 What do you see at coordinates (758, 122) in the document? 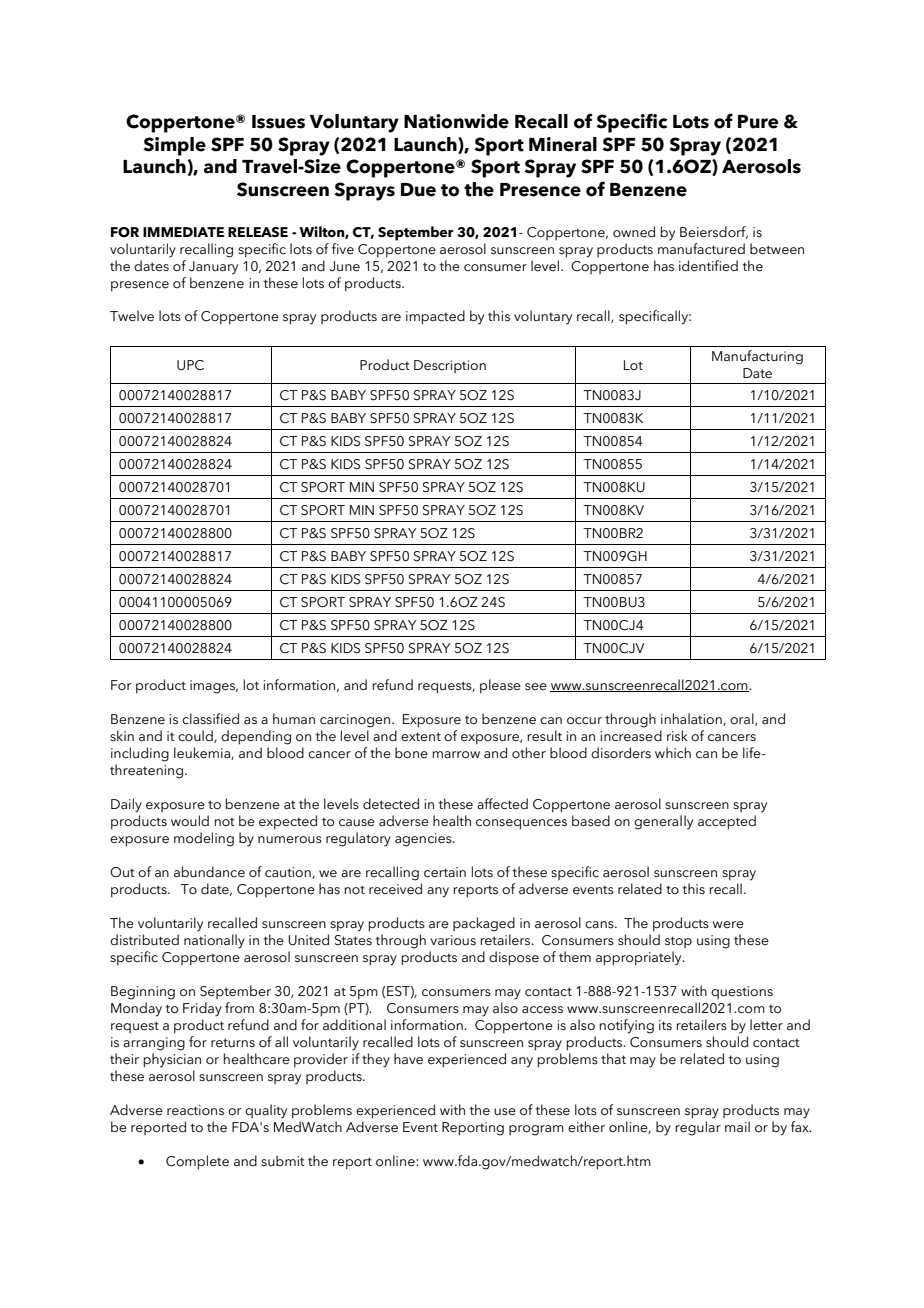
I see `Pure` at bounding box center [758, 122].
